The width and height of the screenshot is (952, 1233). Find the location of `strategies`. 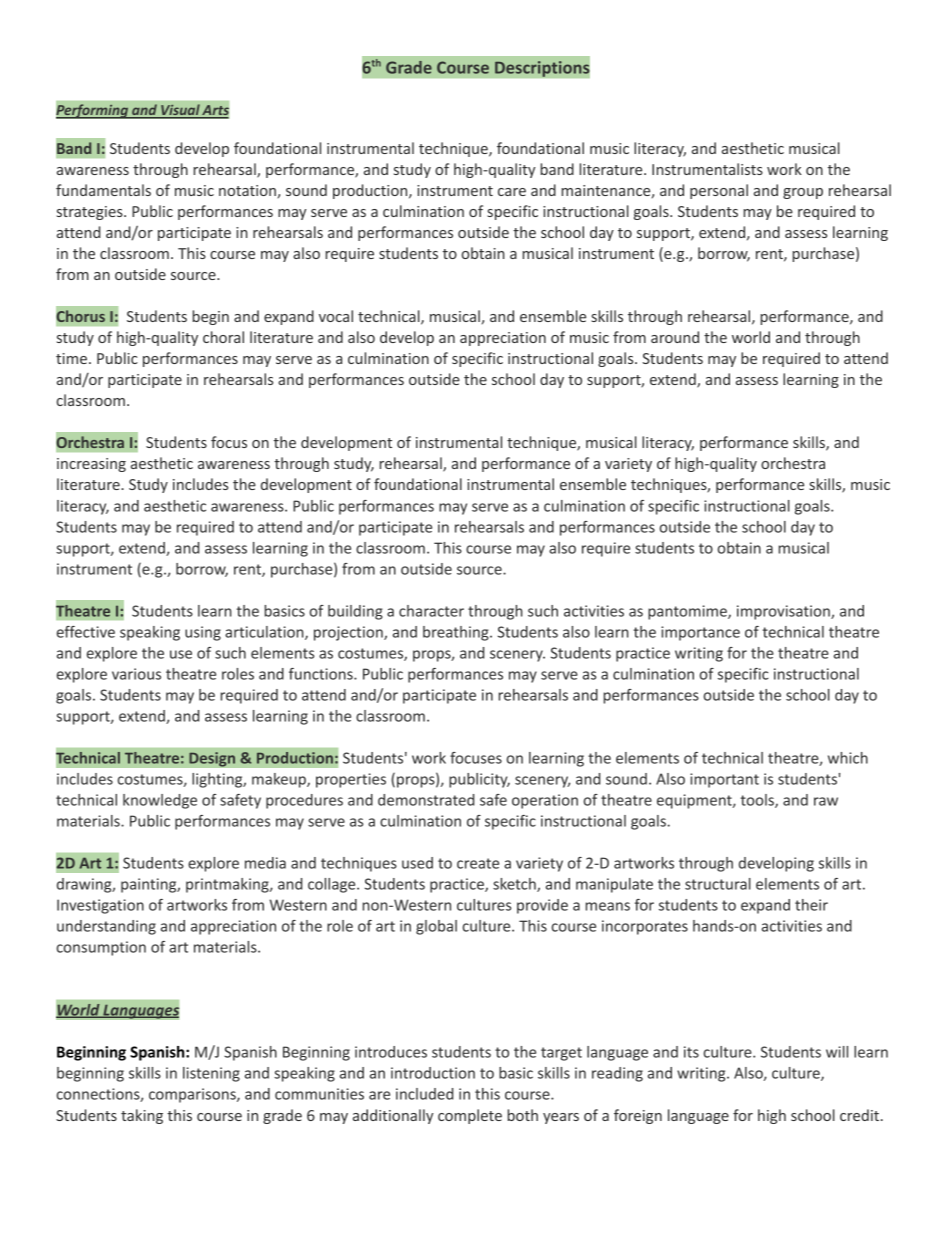

strategies is located at coordinates (91, 213).
